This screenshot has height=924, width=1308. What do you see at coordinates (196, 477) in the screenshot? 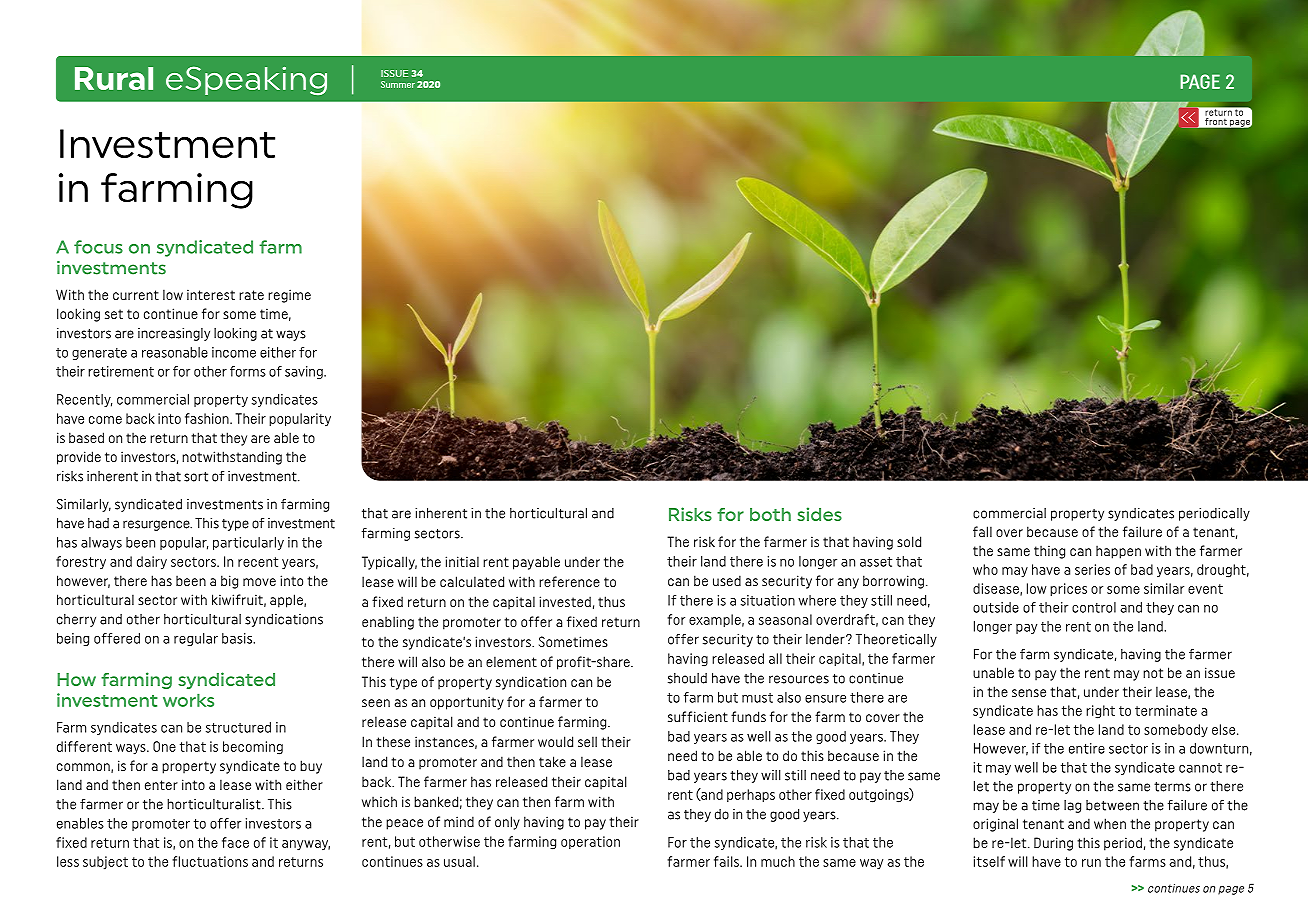
I see `sort` at bounding box center [196, 477].
